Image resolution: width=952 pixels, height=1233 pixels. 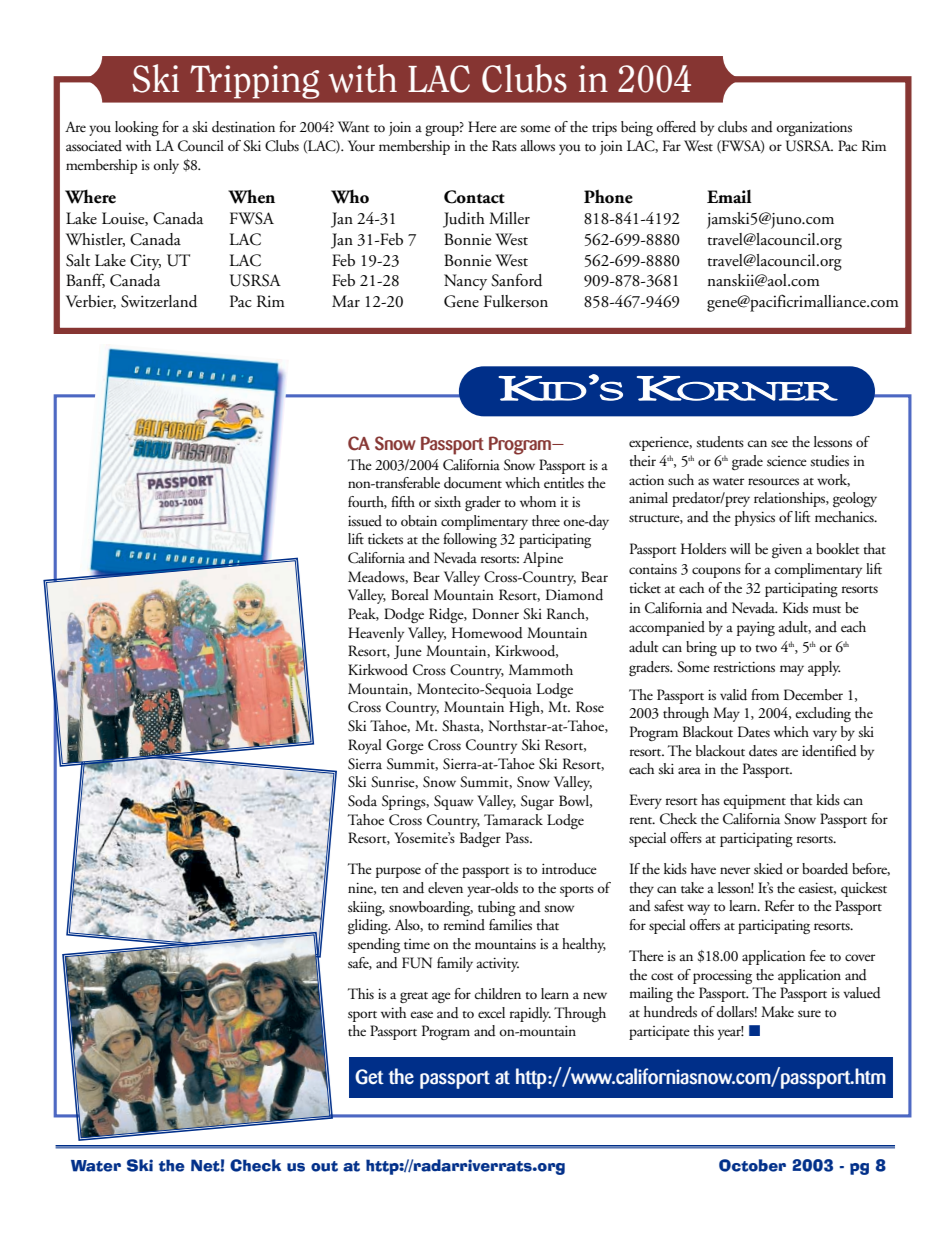 What do you see at coordinates (465, 282) in the image?
I see `Nancy` at bounding box center [465, 282].
